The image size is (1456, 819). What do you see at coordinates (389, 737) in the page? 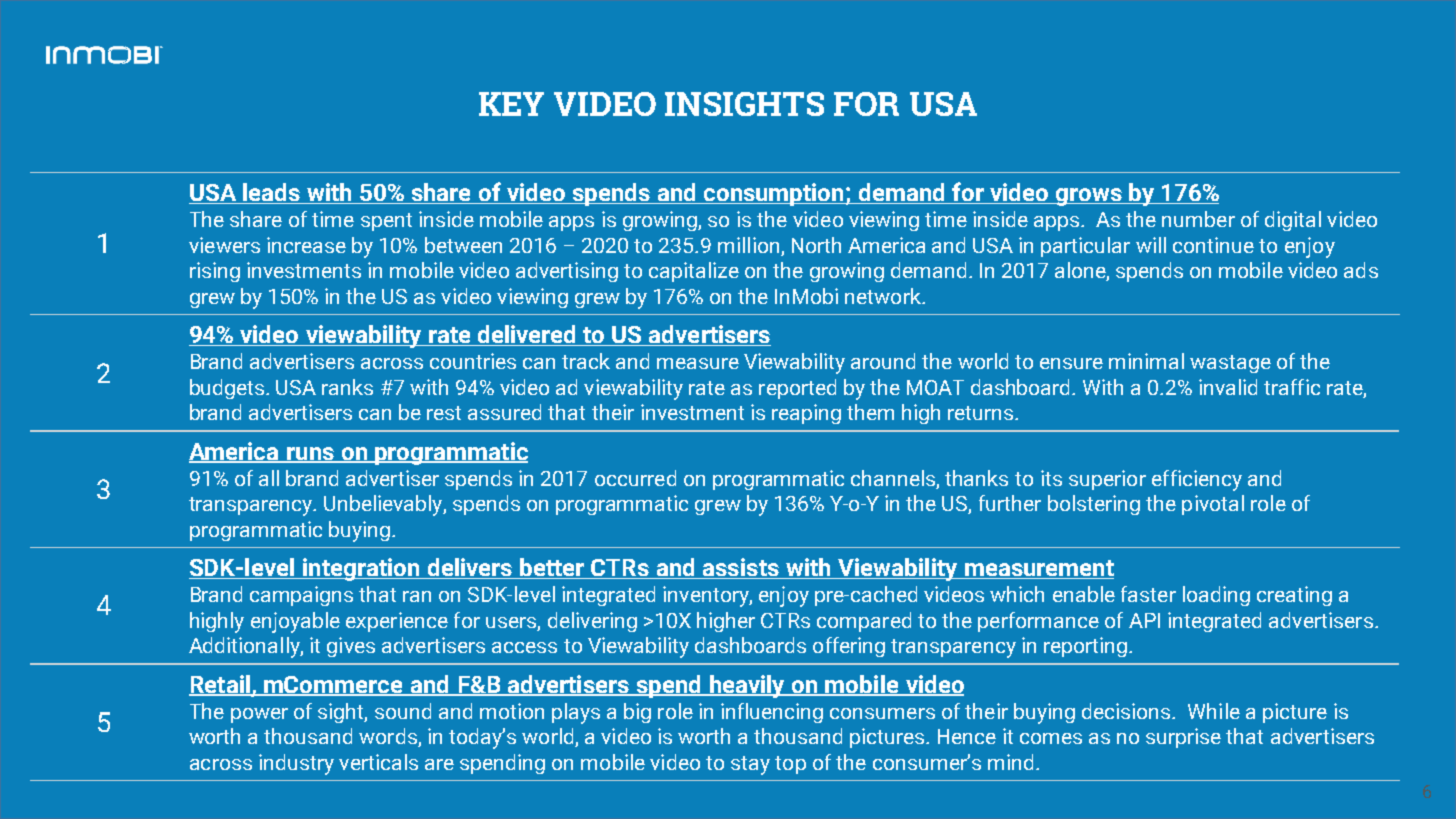
I see `words` at bounding box center [389, 737].
